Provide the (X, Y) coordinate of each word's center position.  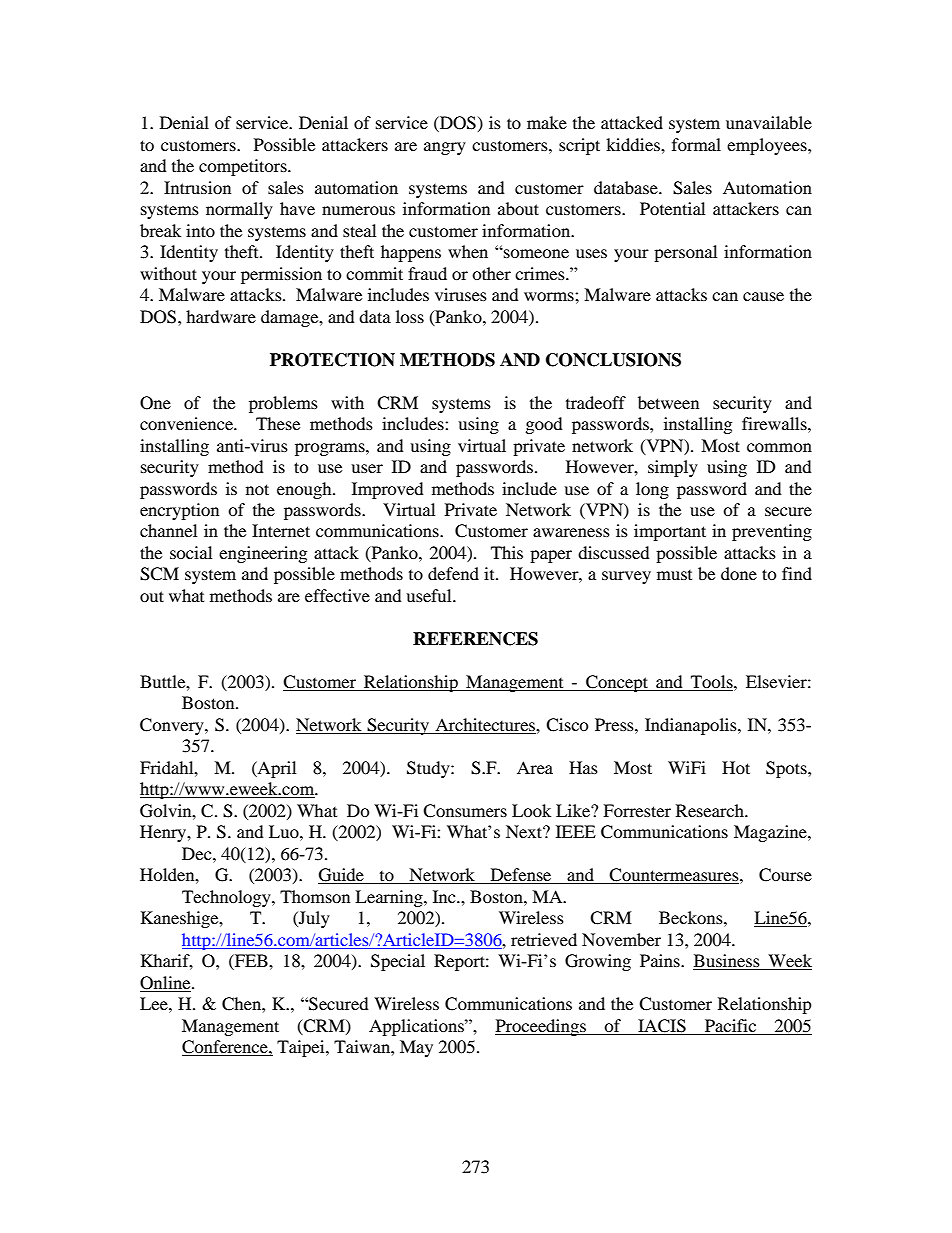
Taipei (302, 1048)
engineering (263, 554)
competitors (244, 167)
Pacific (730, 1025)
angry (445, 148)
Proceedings (541, 1027)
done (739, 573)
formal (696, 144)
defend (453, 573)
